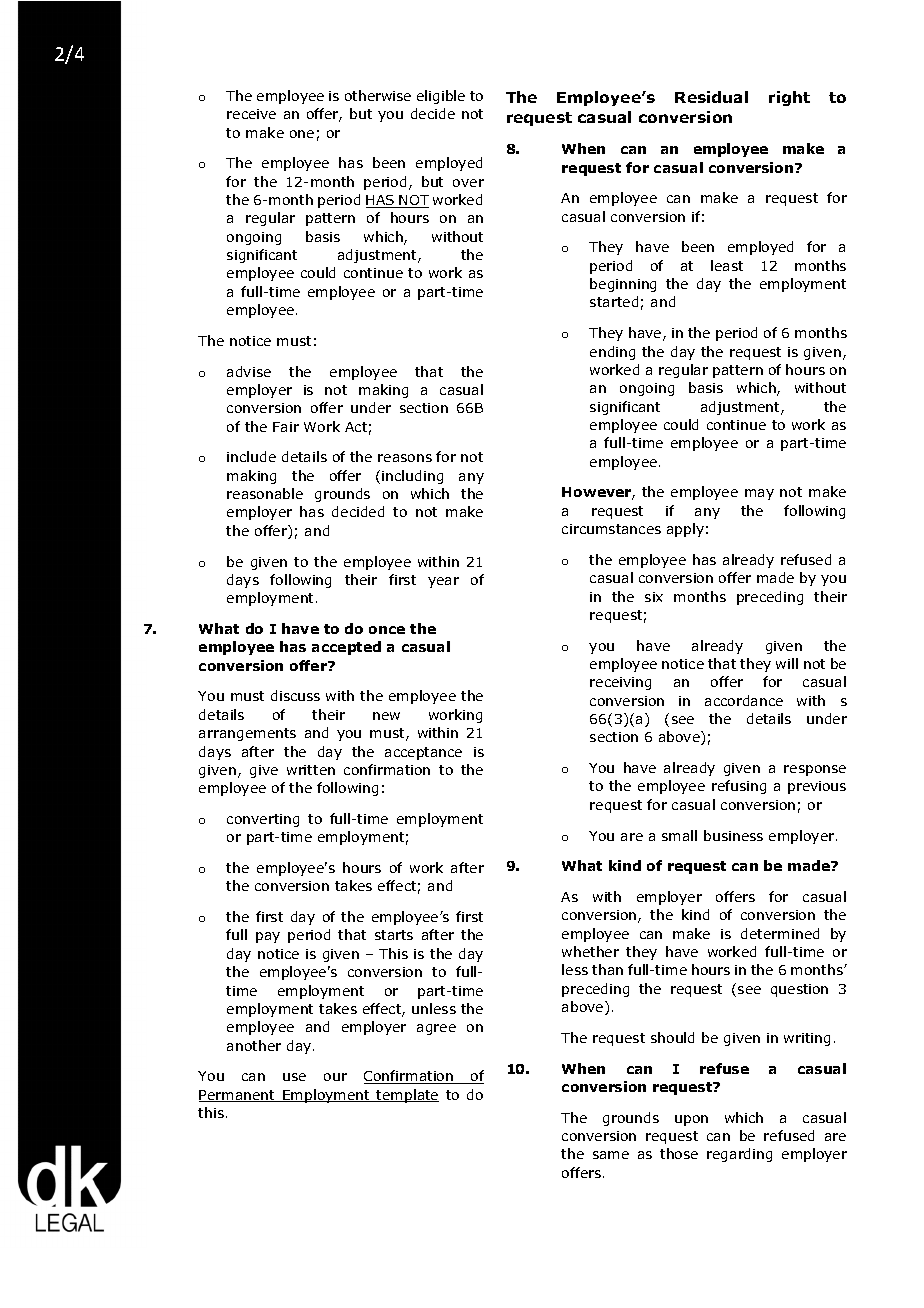  What do you see at coordinates (468, 183) in the page?
I see `over` at bounding box center [468, 183].
